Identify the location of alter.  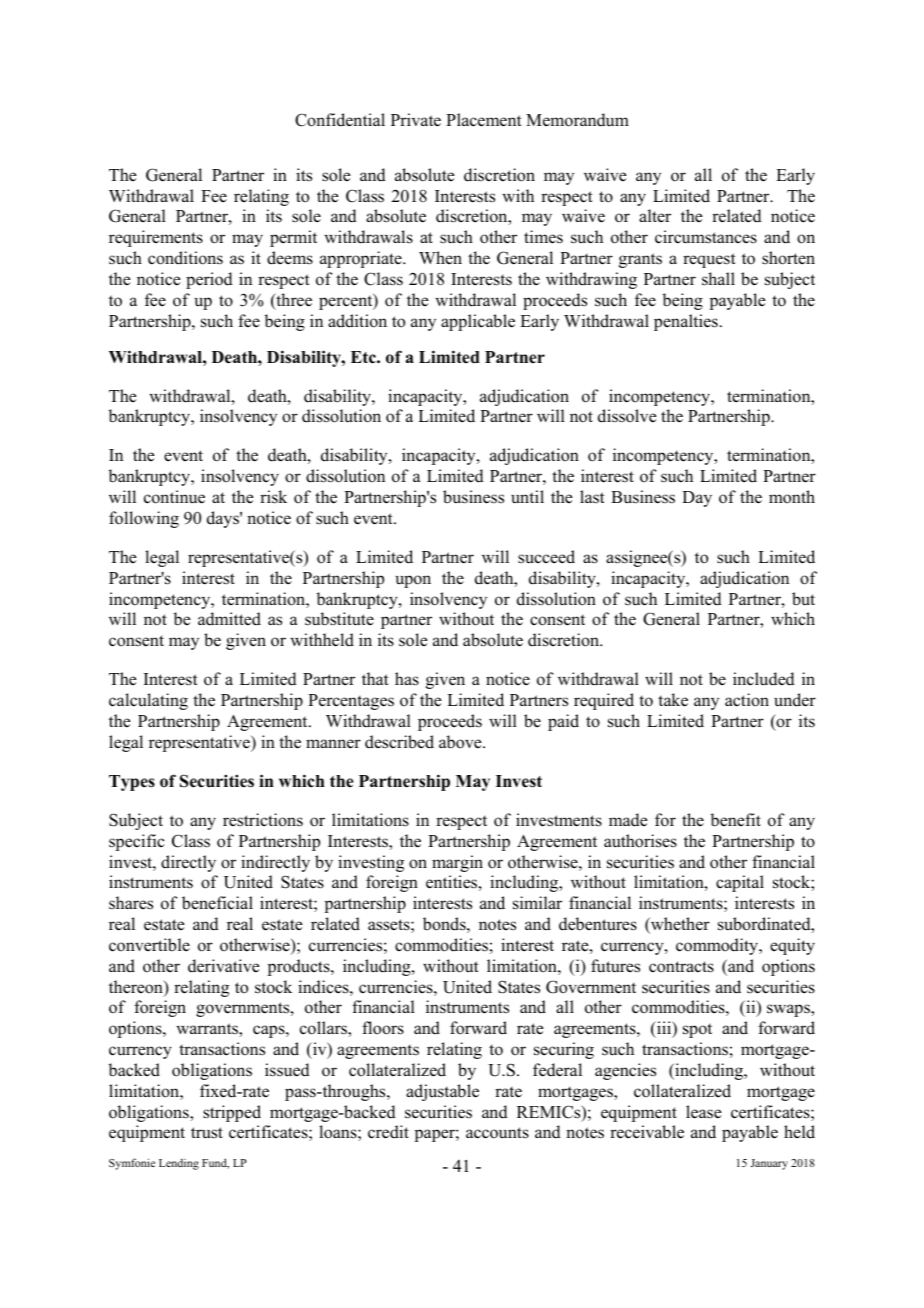
(655, 215).
